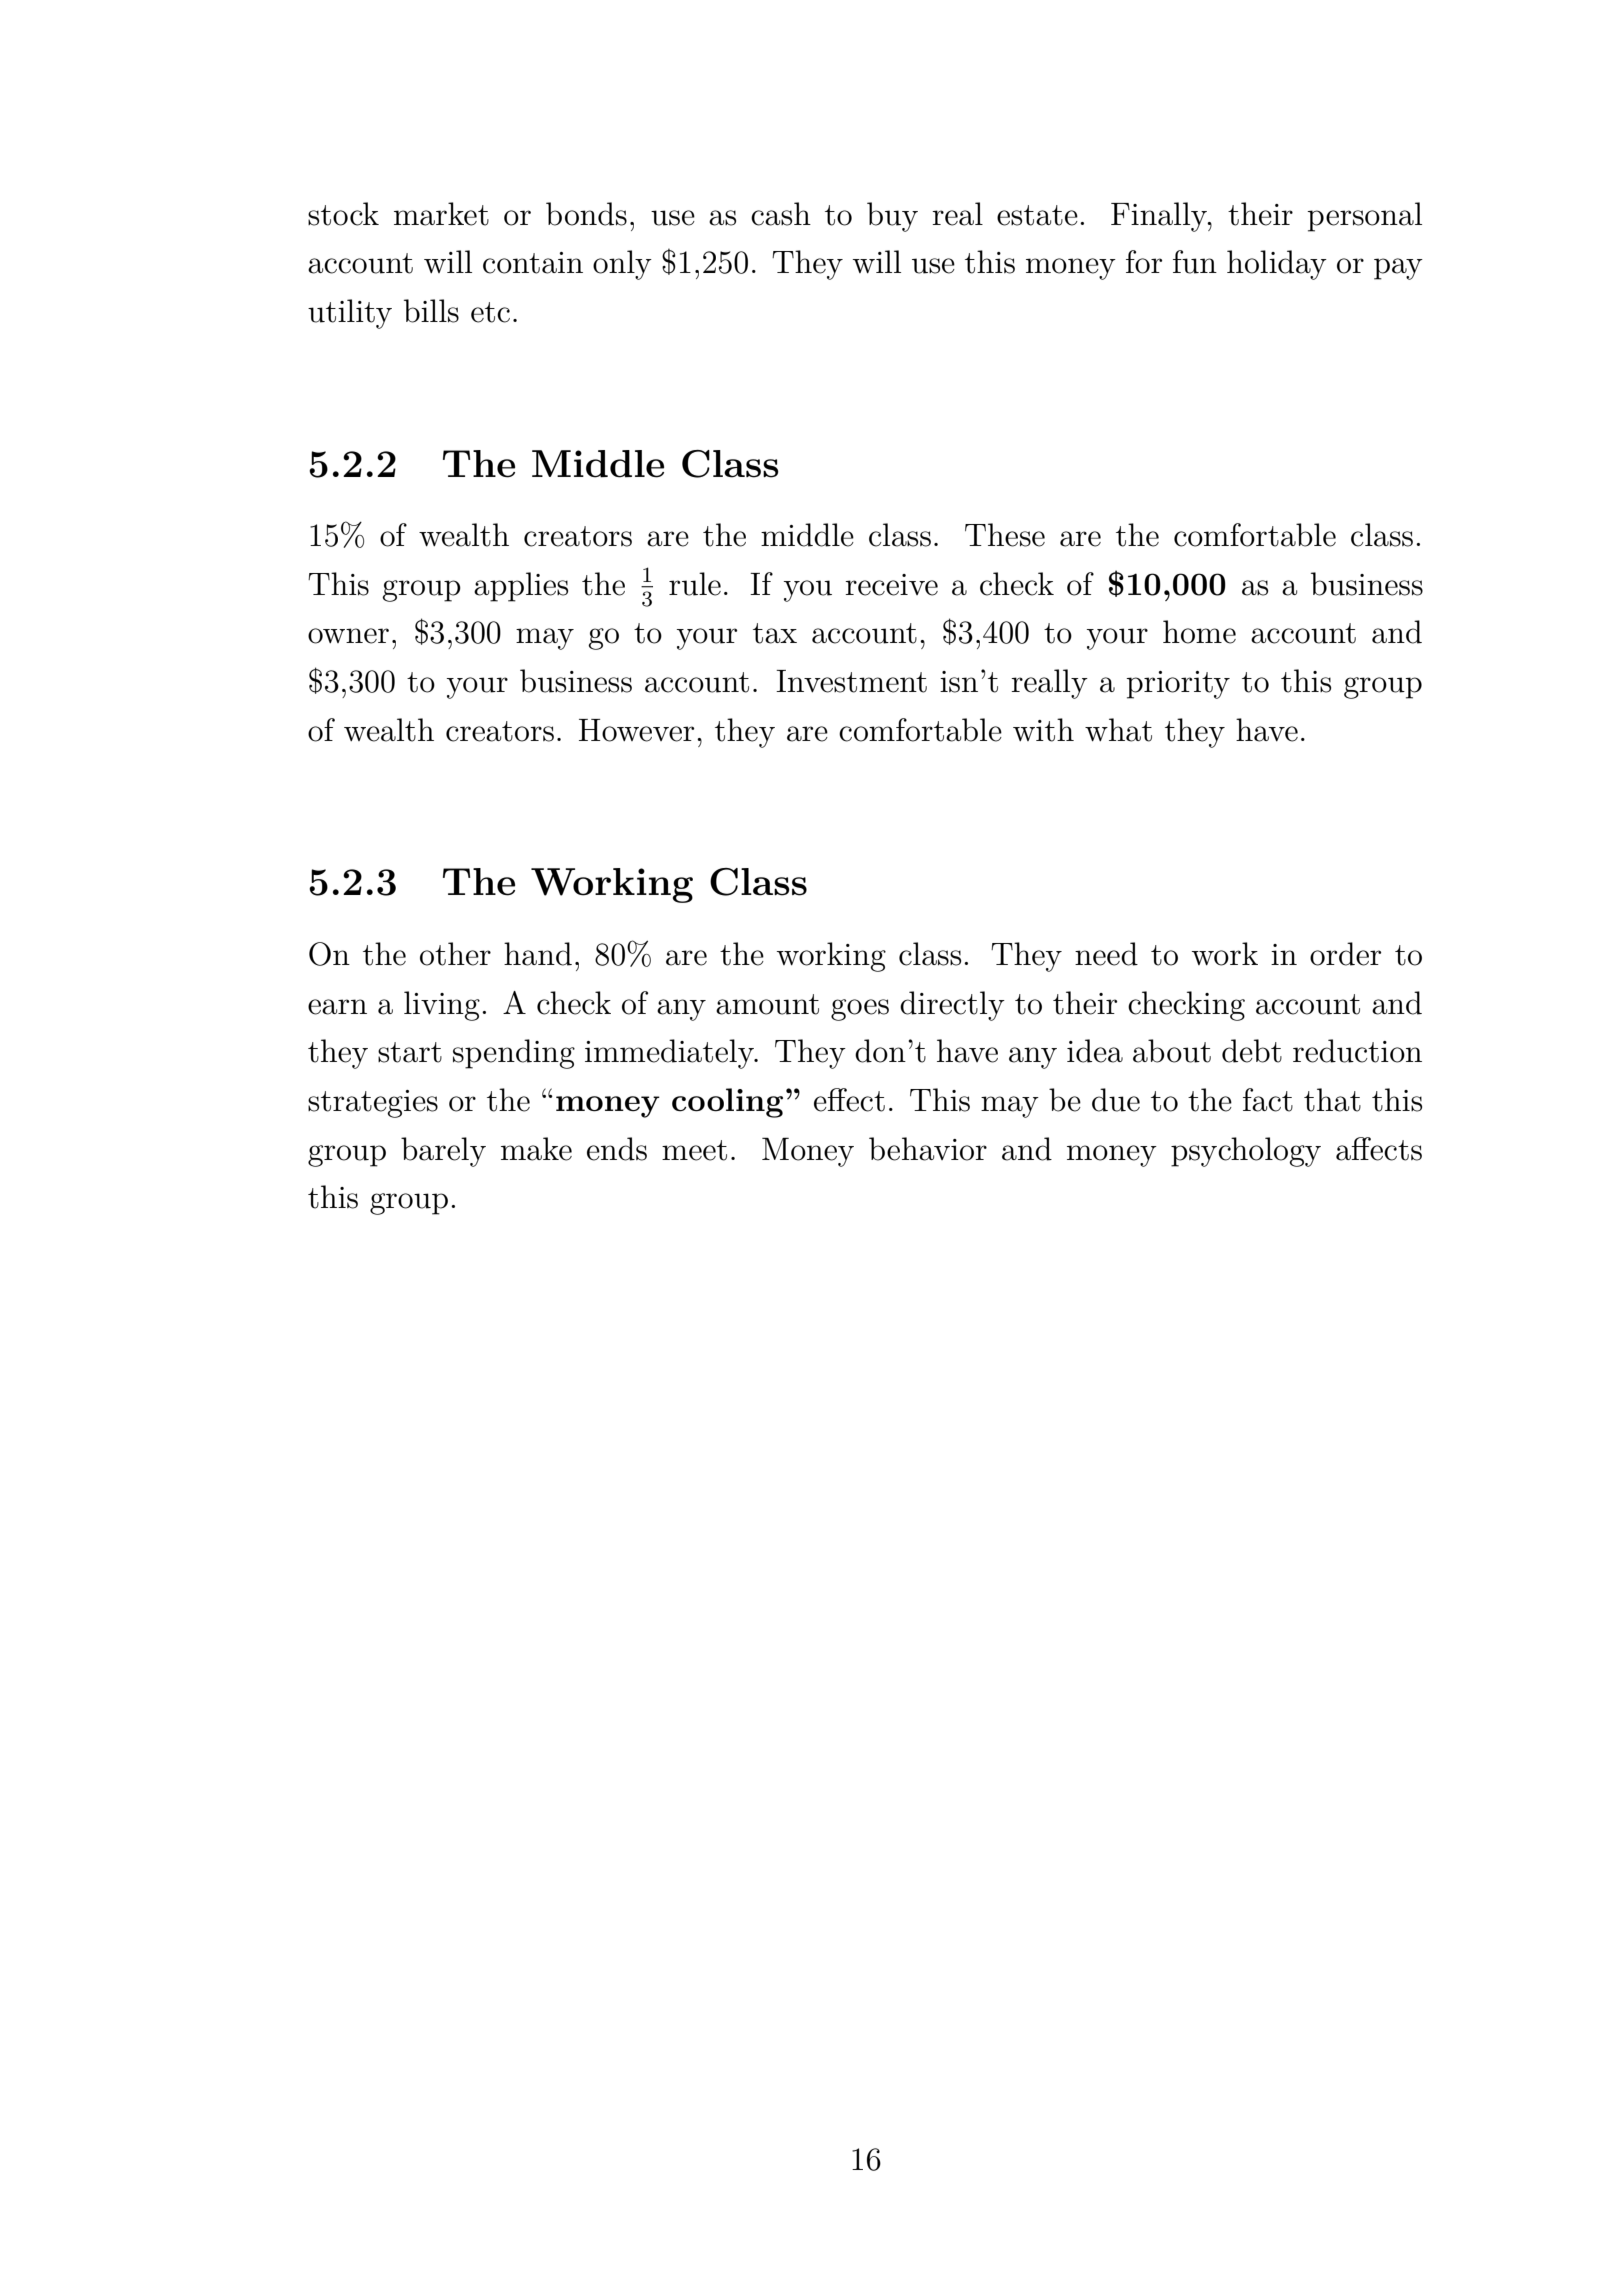 Image resolution: width=1616 pixels, height=2285 pixels. Describe the element at coordinates (521, 587) in the screenshot. I see `applies` at that location.
